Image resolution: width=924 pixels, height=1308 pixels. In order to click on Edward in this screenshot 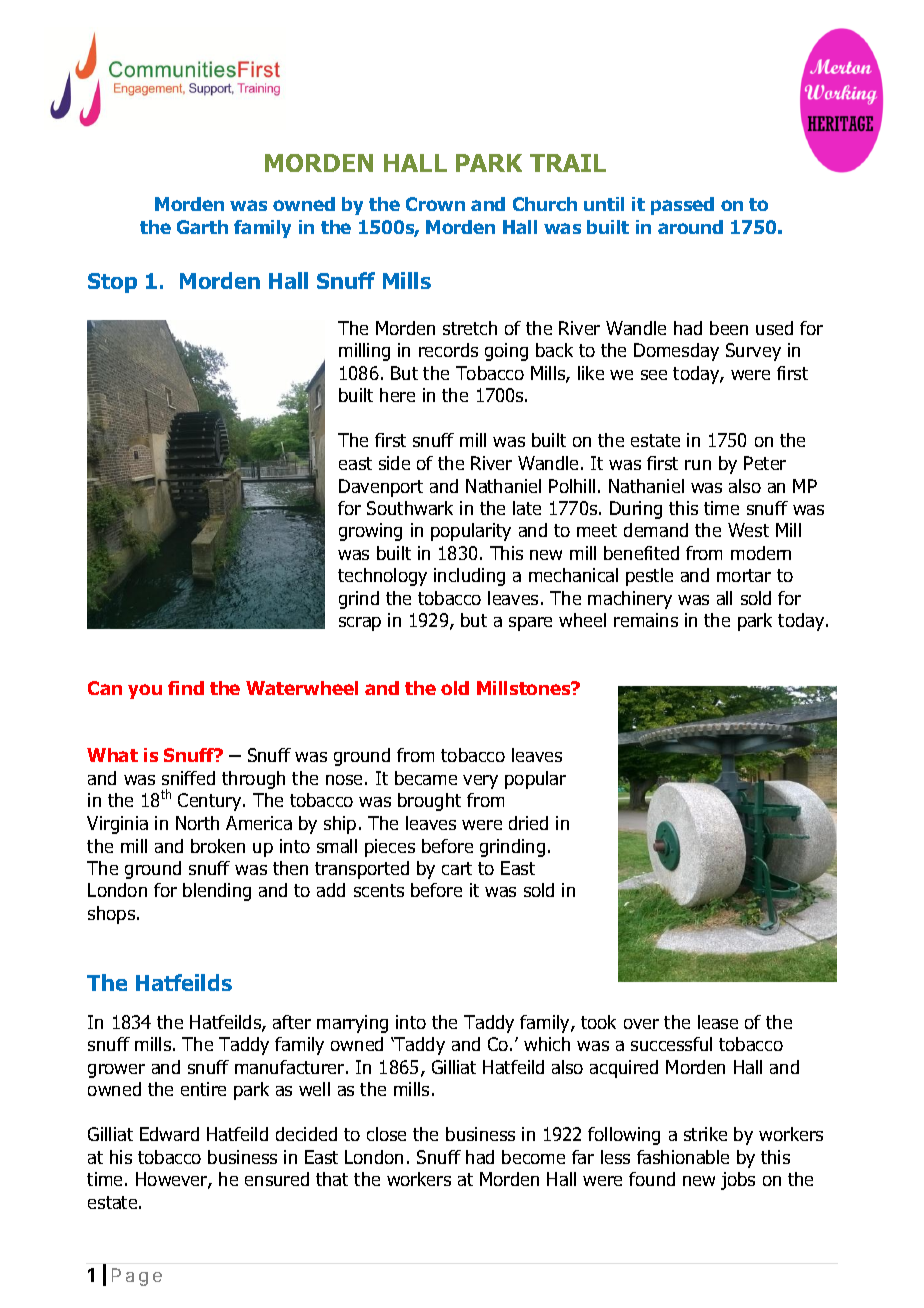, I will do `click(169, 1134)`.
